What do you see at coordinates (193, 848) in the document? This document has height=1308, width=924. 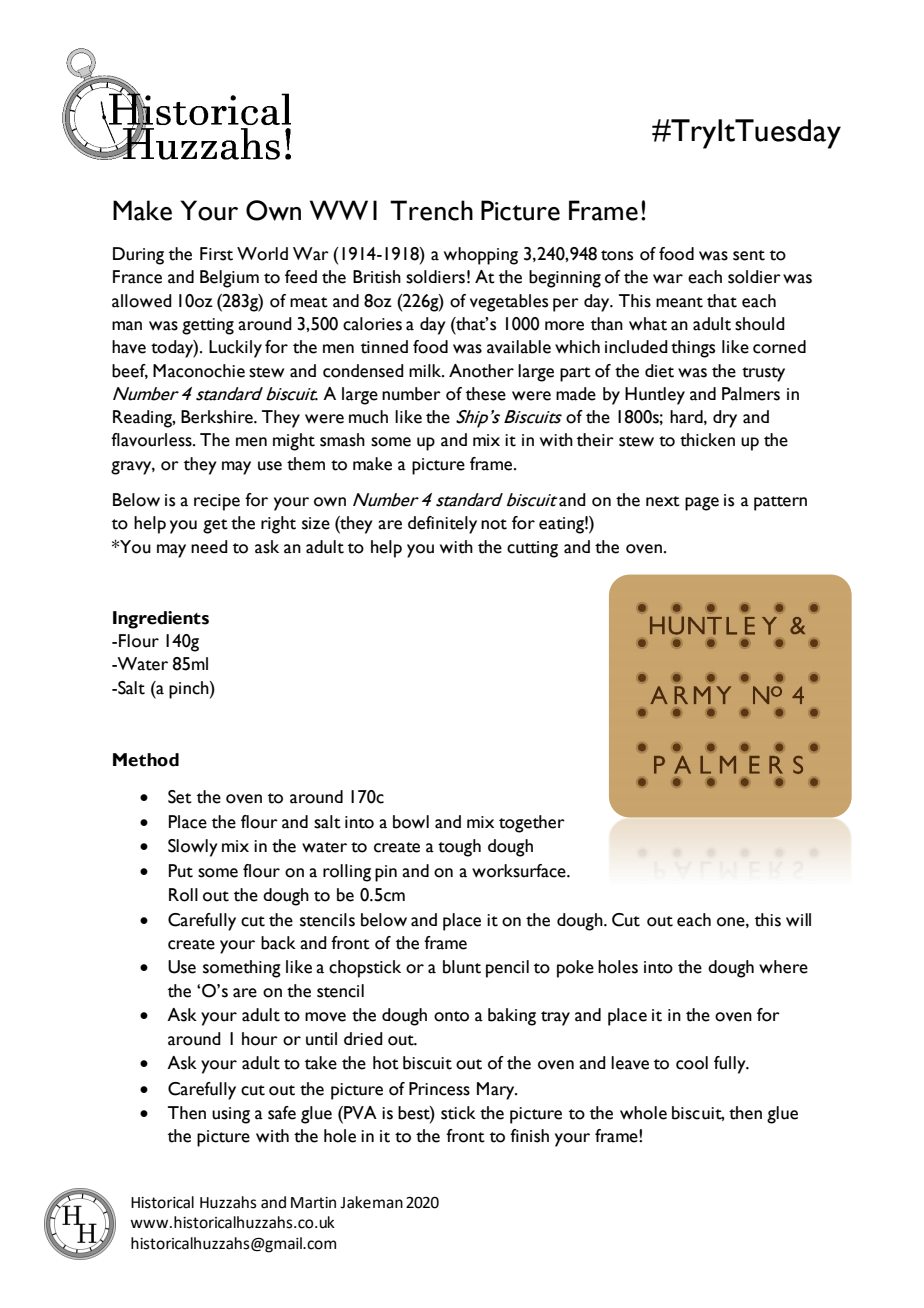 I see `Slowly` at bounding box center [193, 848].
